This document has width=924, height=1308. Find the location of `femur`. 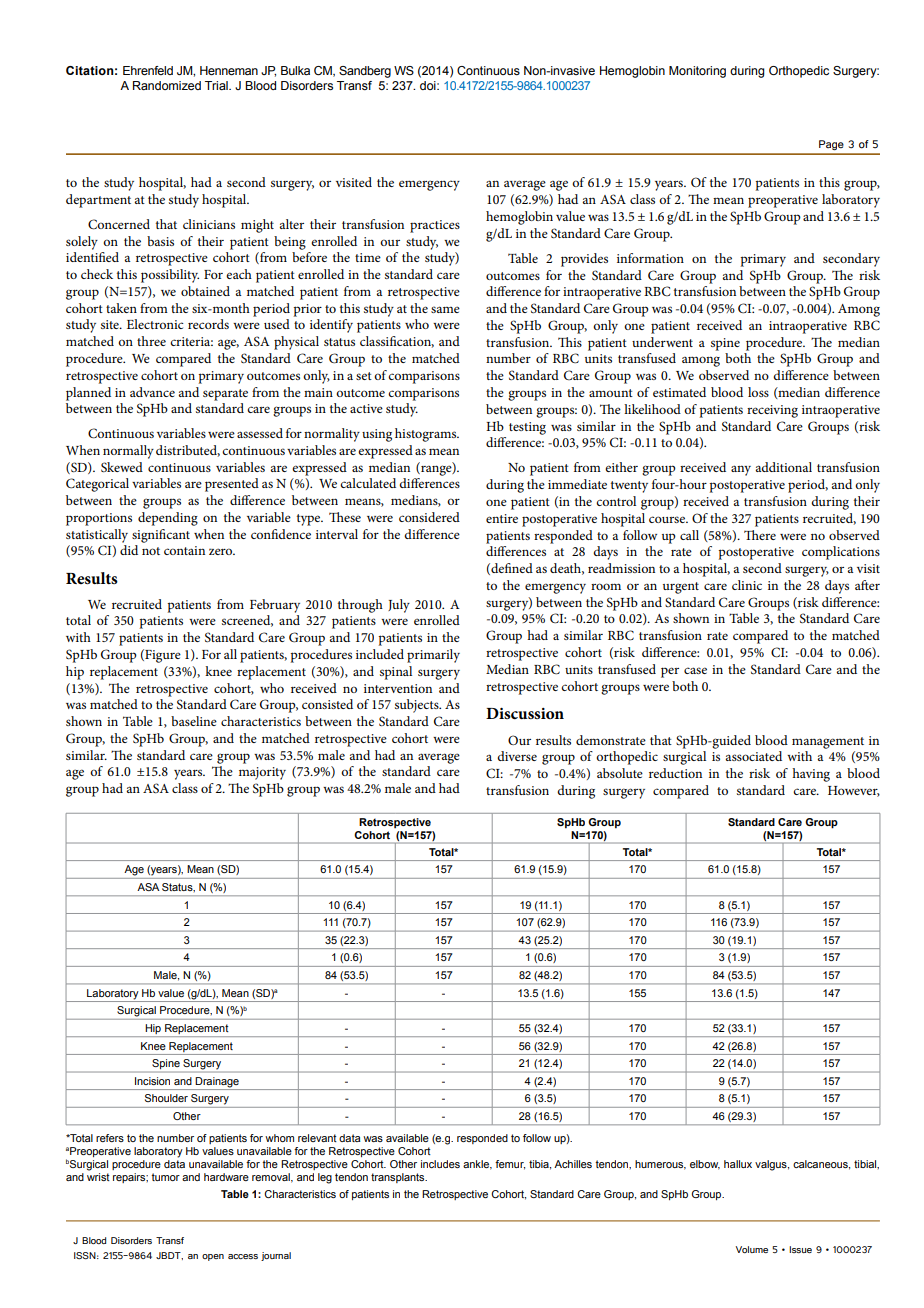

femur is located at coordinates (510, 1165).
